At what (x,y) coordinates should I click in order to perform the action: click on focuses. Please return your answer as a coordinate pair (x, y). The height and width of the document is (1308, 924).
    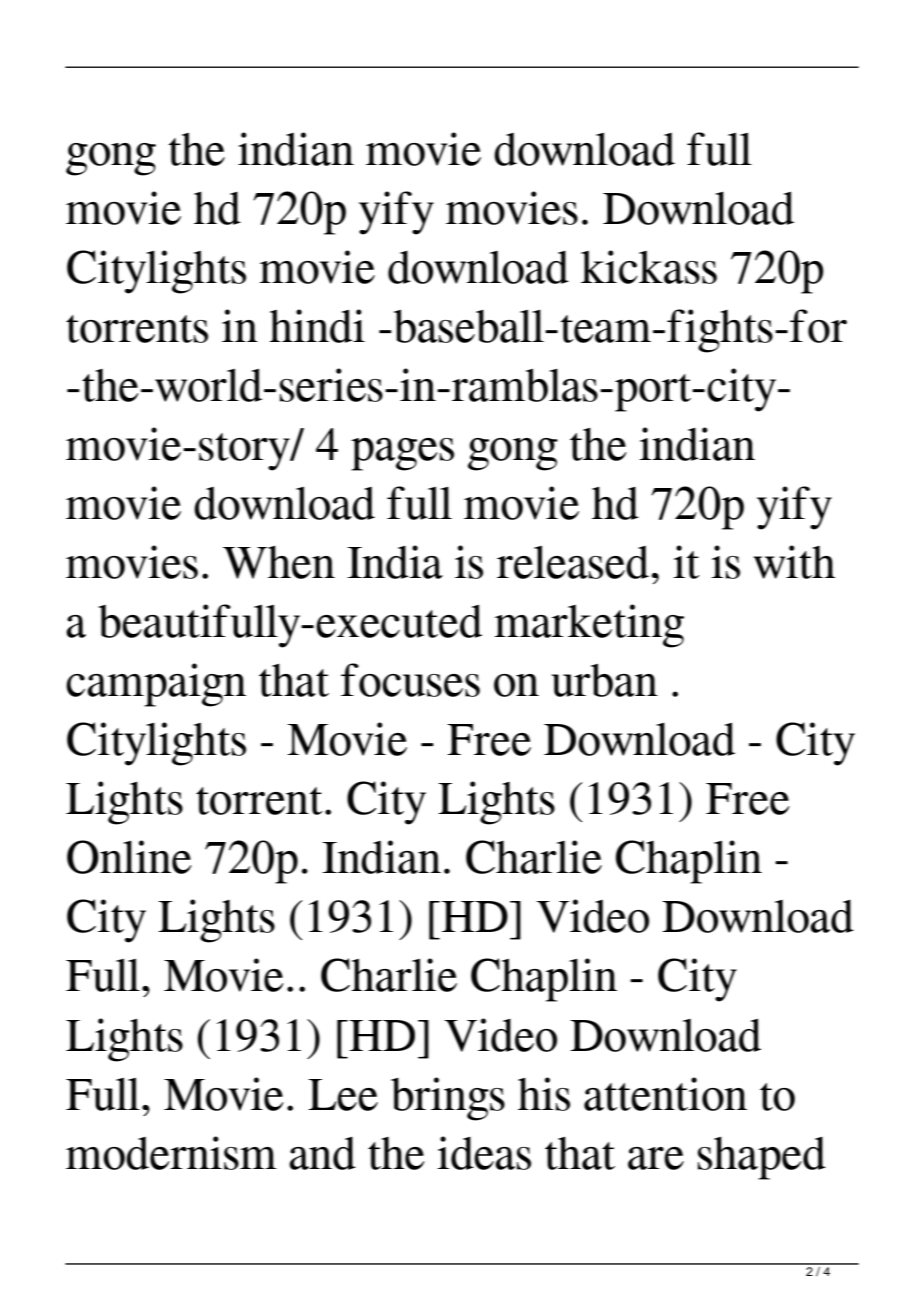
    Looking at the image, I should click on (410, 680).
